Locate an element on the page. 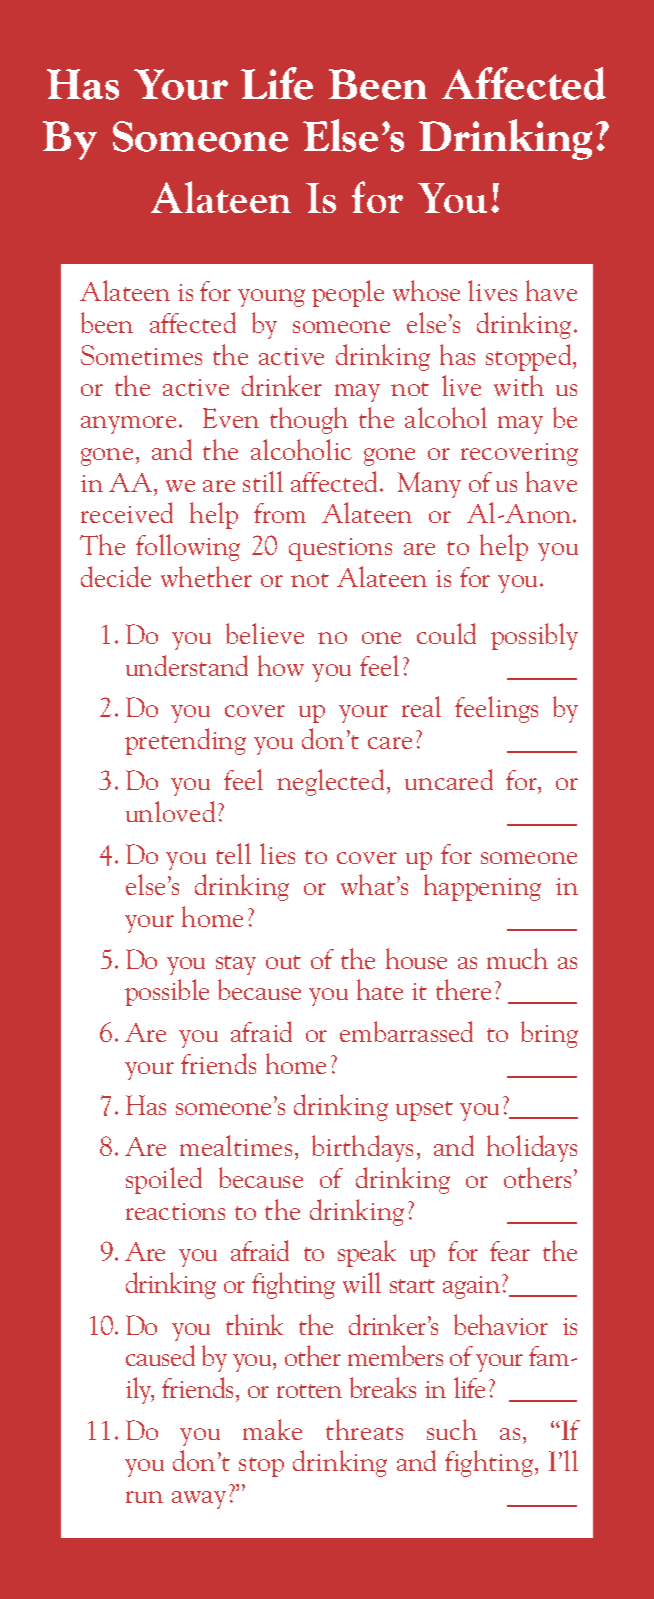  lies is located at coordinates (277, 853).
